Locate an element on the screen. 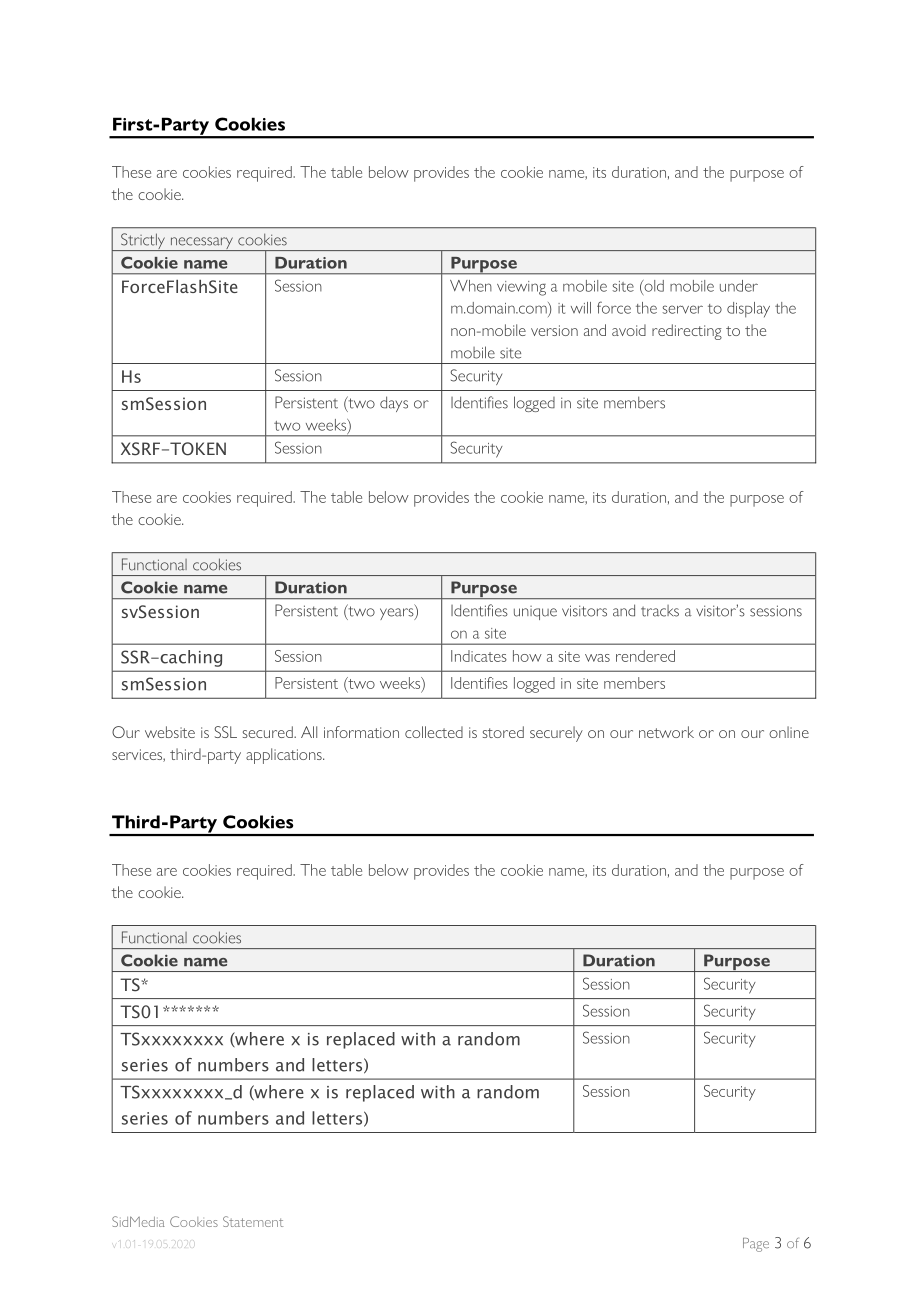 This screenshot has height=1308, width=924. unique is located at coordinates (535, 613).
